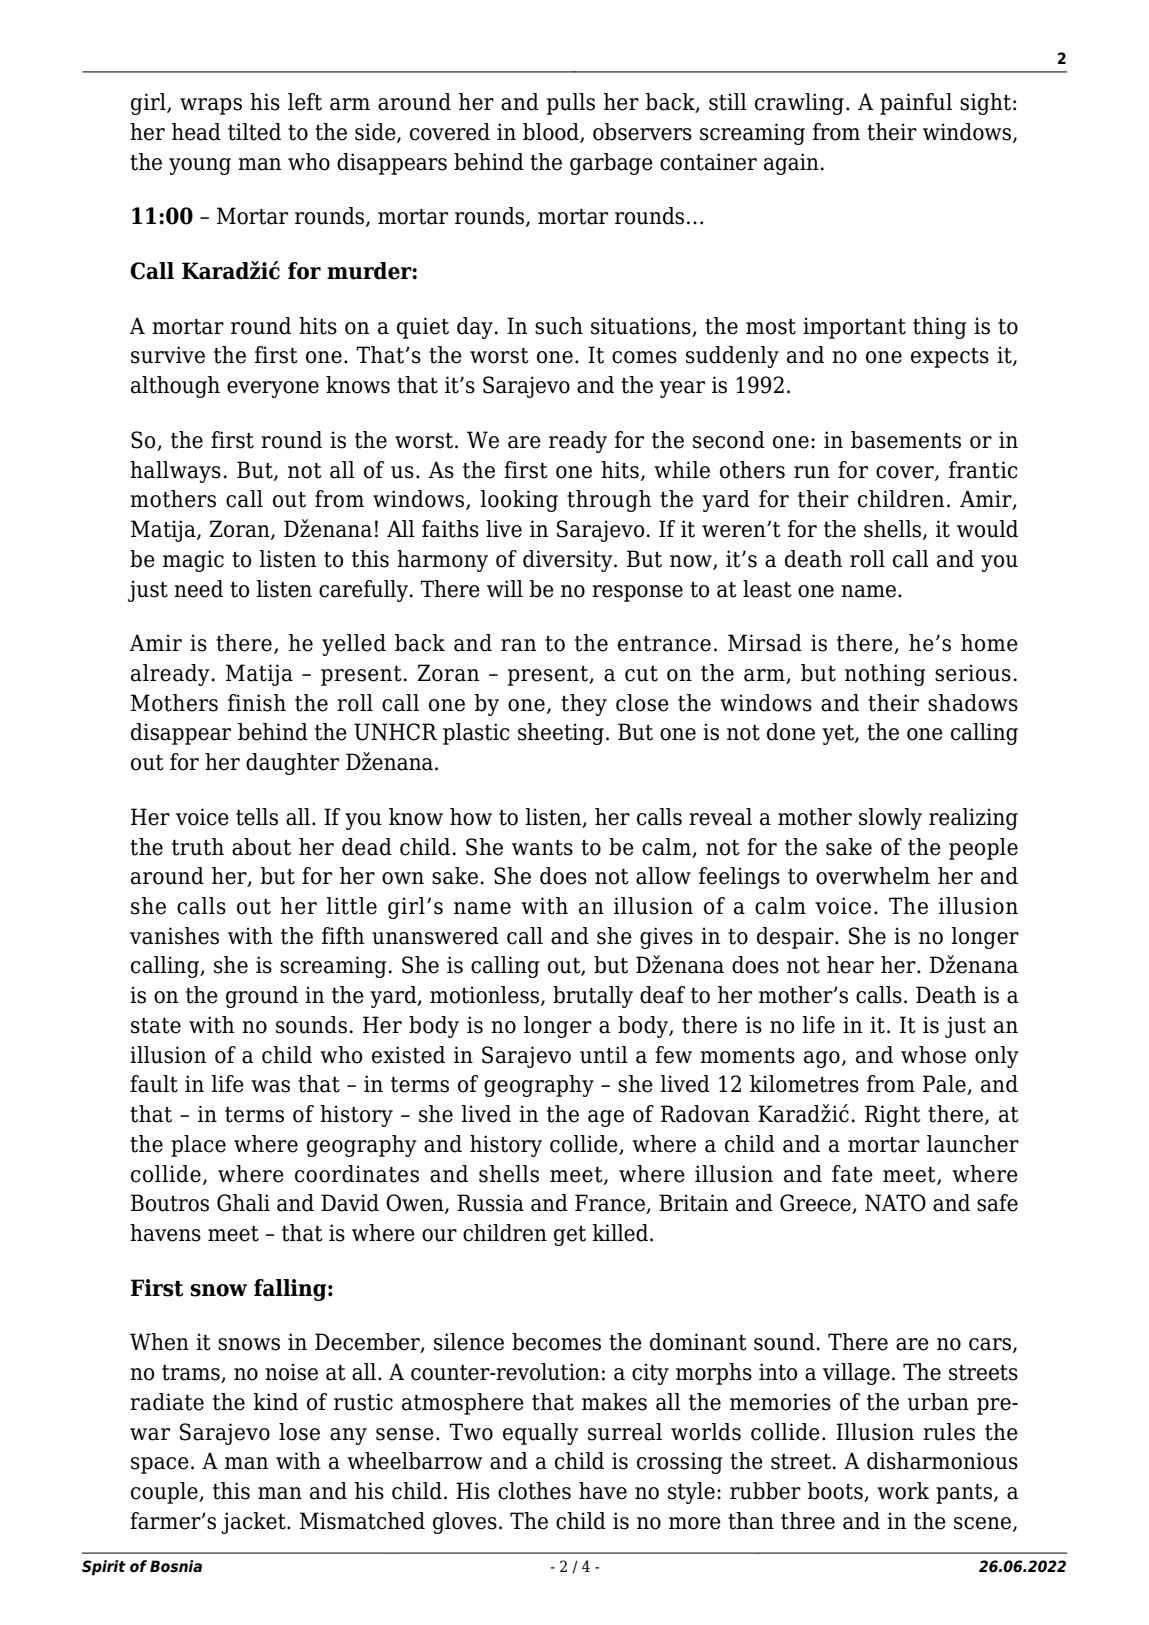  Describe the element at coordinates (534, 1491) in the screenshot. I see `clothes` at that location.
